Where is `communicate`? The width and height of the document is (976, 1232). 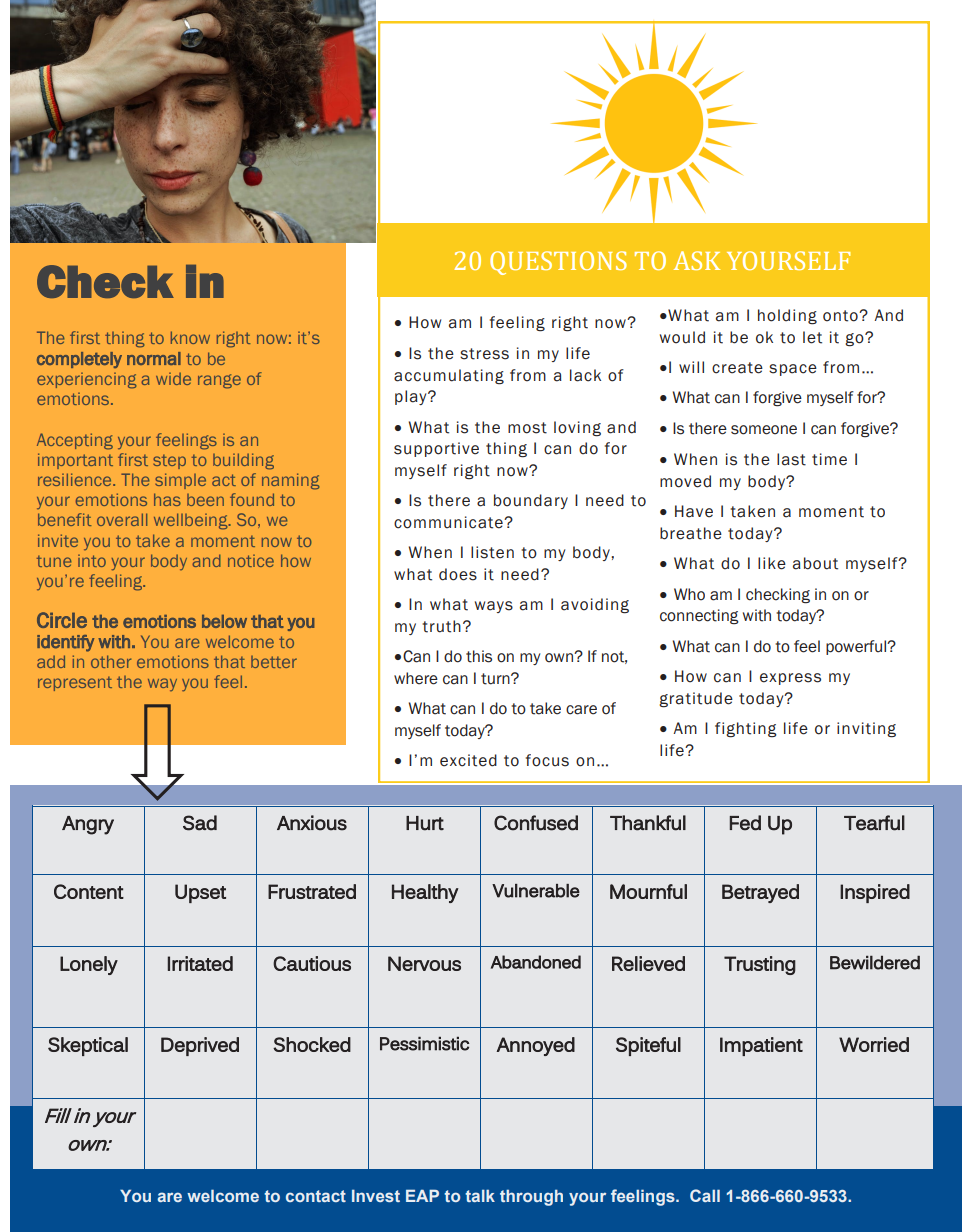
communicate is located at coordinates (449, 522).
